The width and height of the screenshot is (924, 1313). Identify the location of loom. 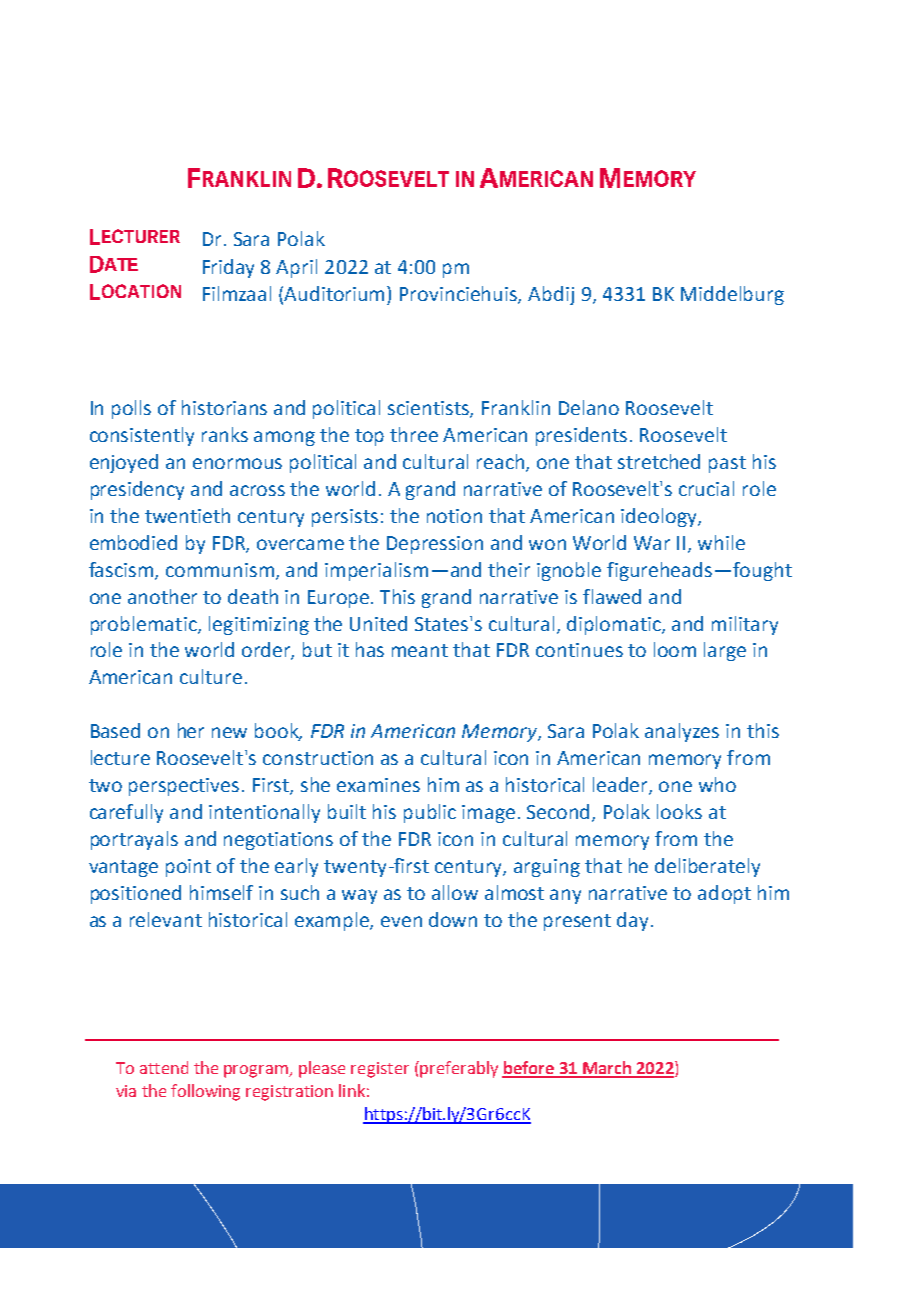
(675, 649).
